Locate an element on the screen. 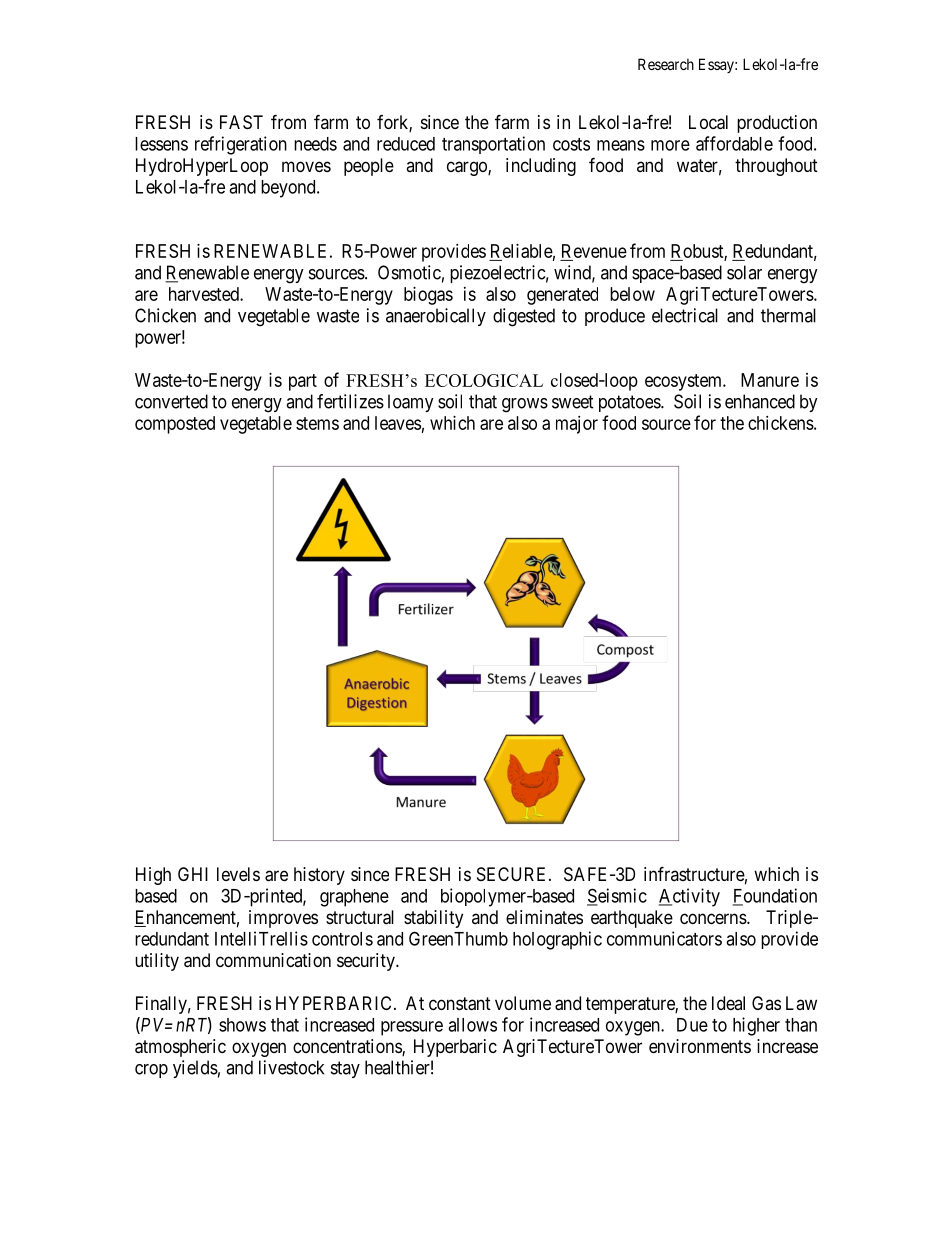  transportation is located at coordinates (493, 145).
